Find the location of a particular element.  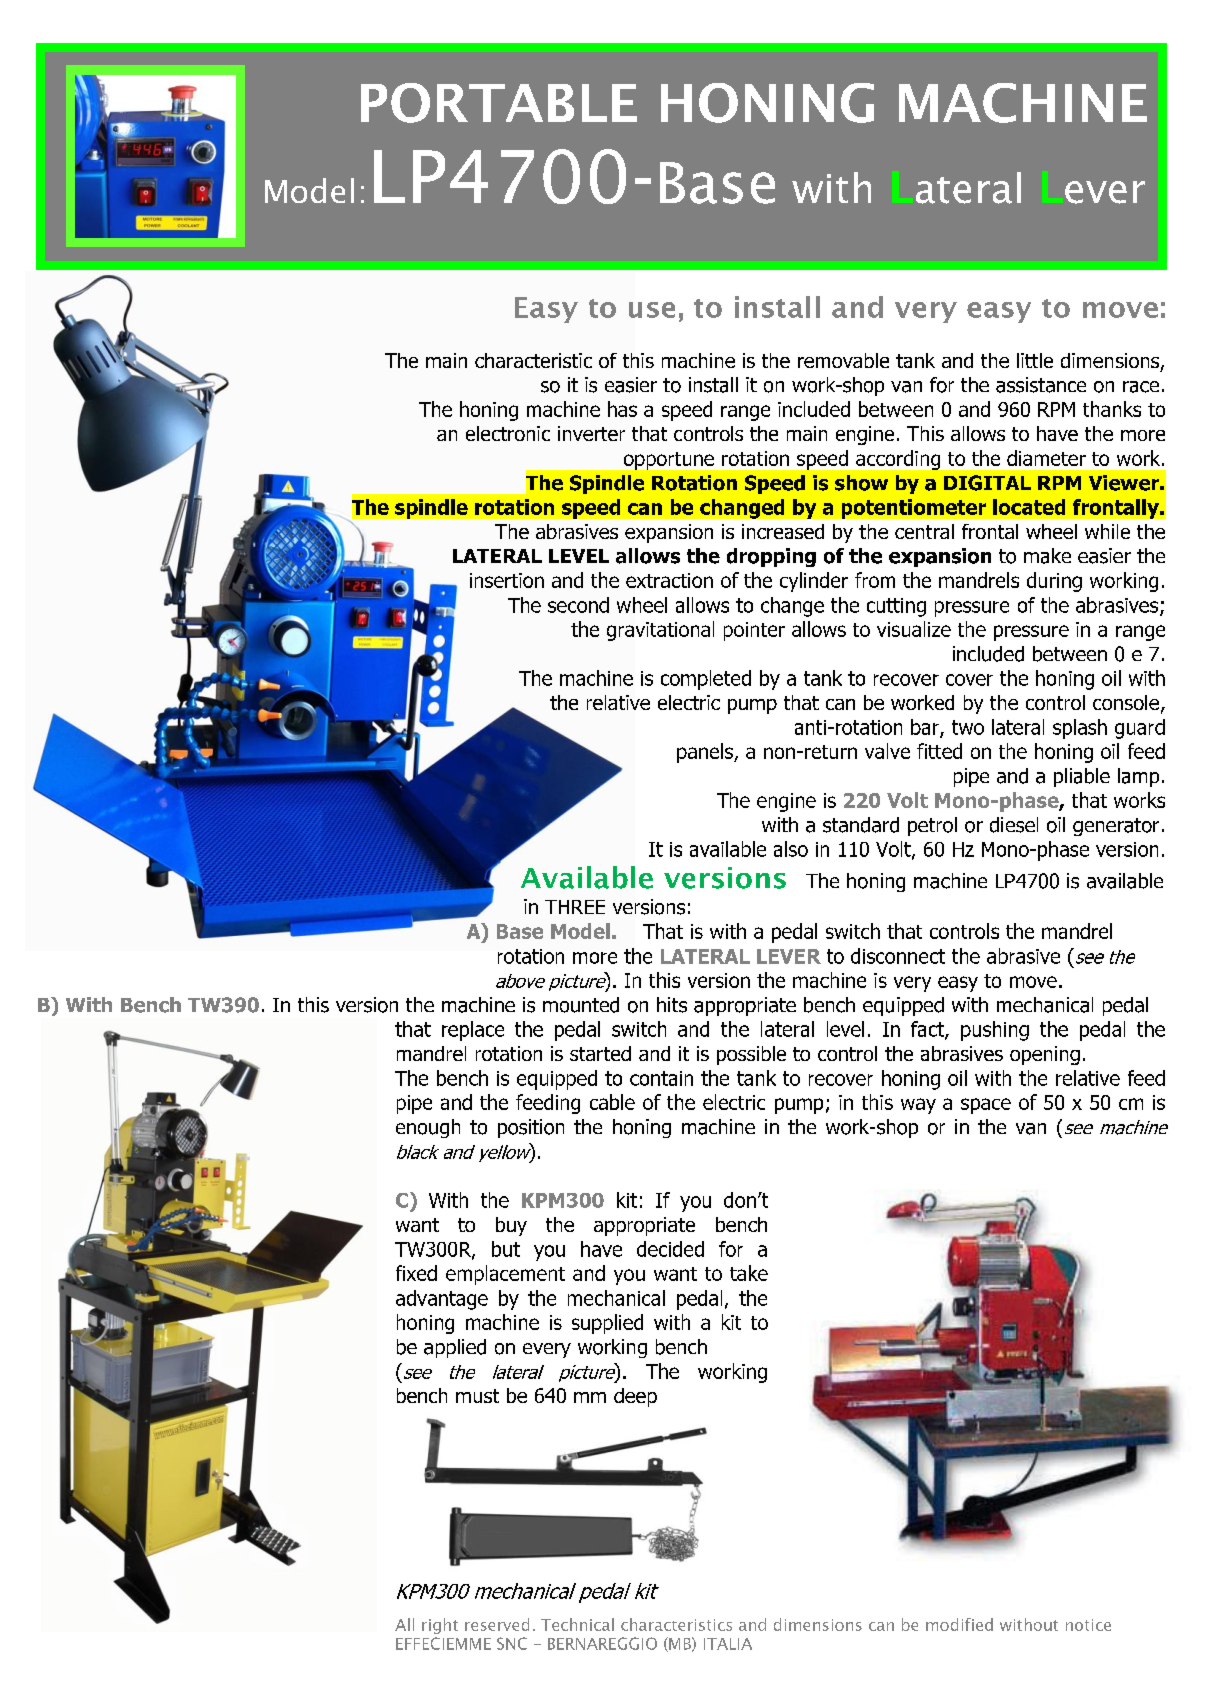

space is located at coordinates (986, 1106).
